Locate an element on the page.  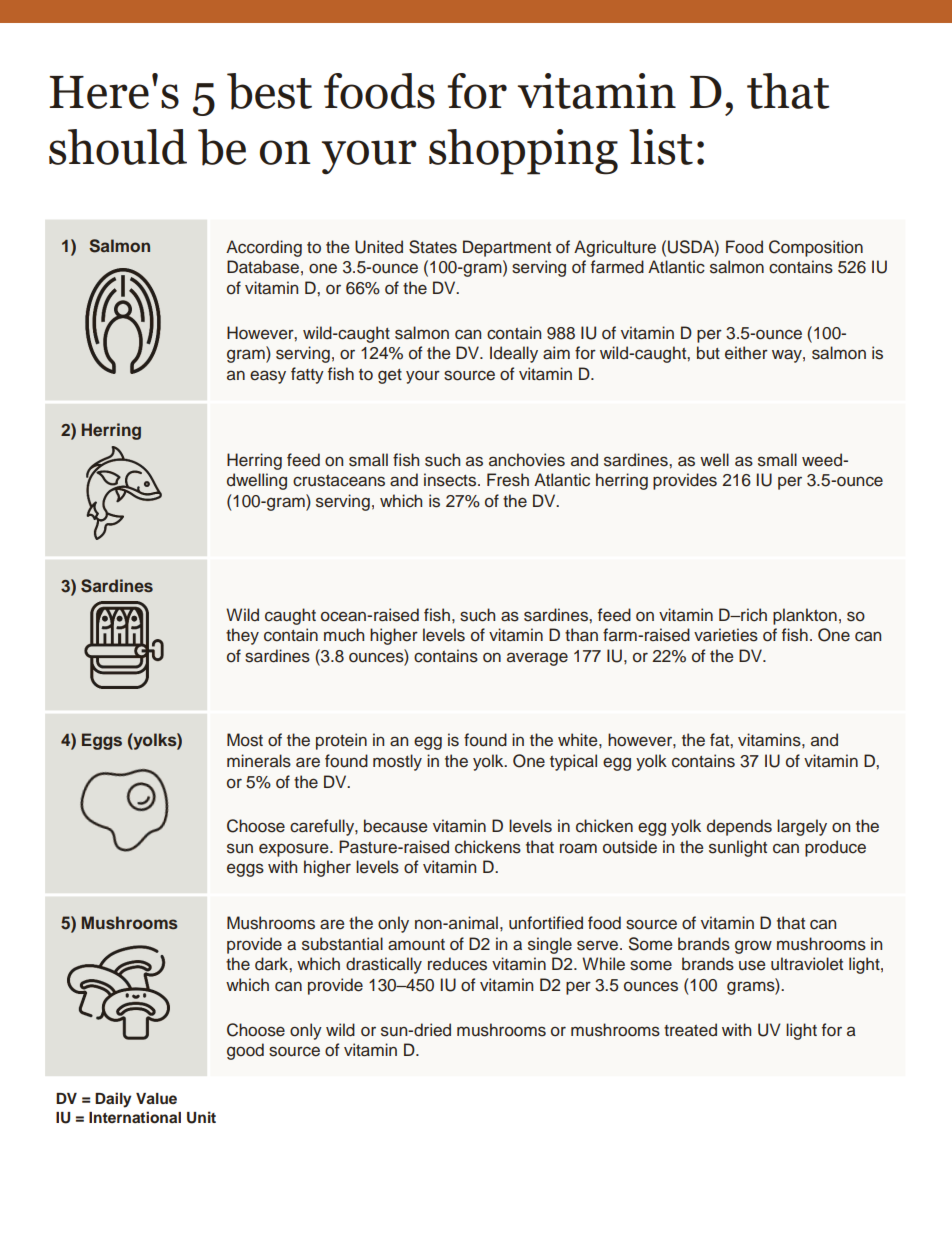
Value is located at coordinates (156, 1098).
